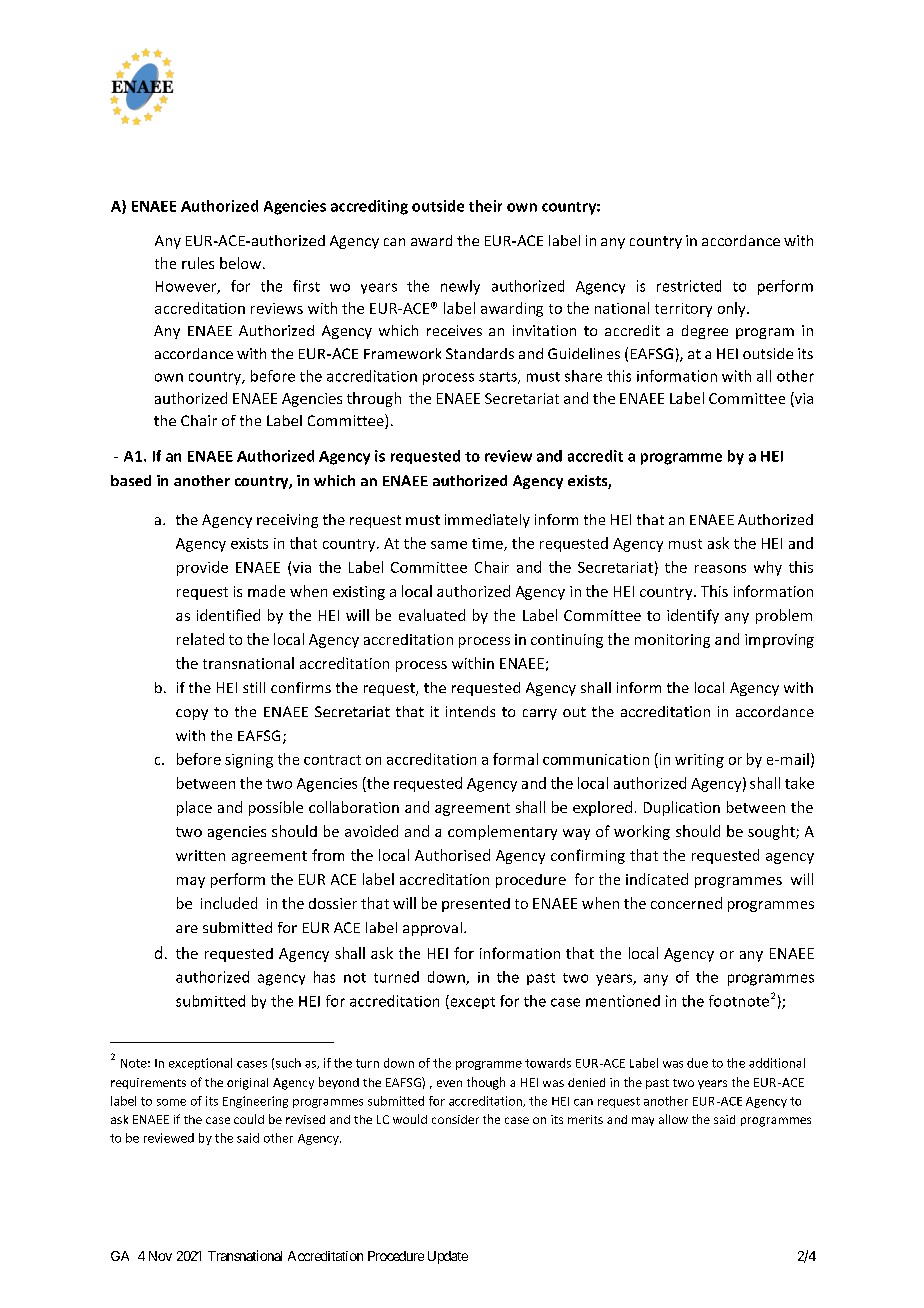  Describe the element at coordinates (686, 903) in the screenshot. I see `concerned` at that location.
